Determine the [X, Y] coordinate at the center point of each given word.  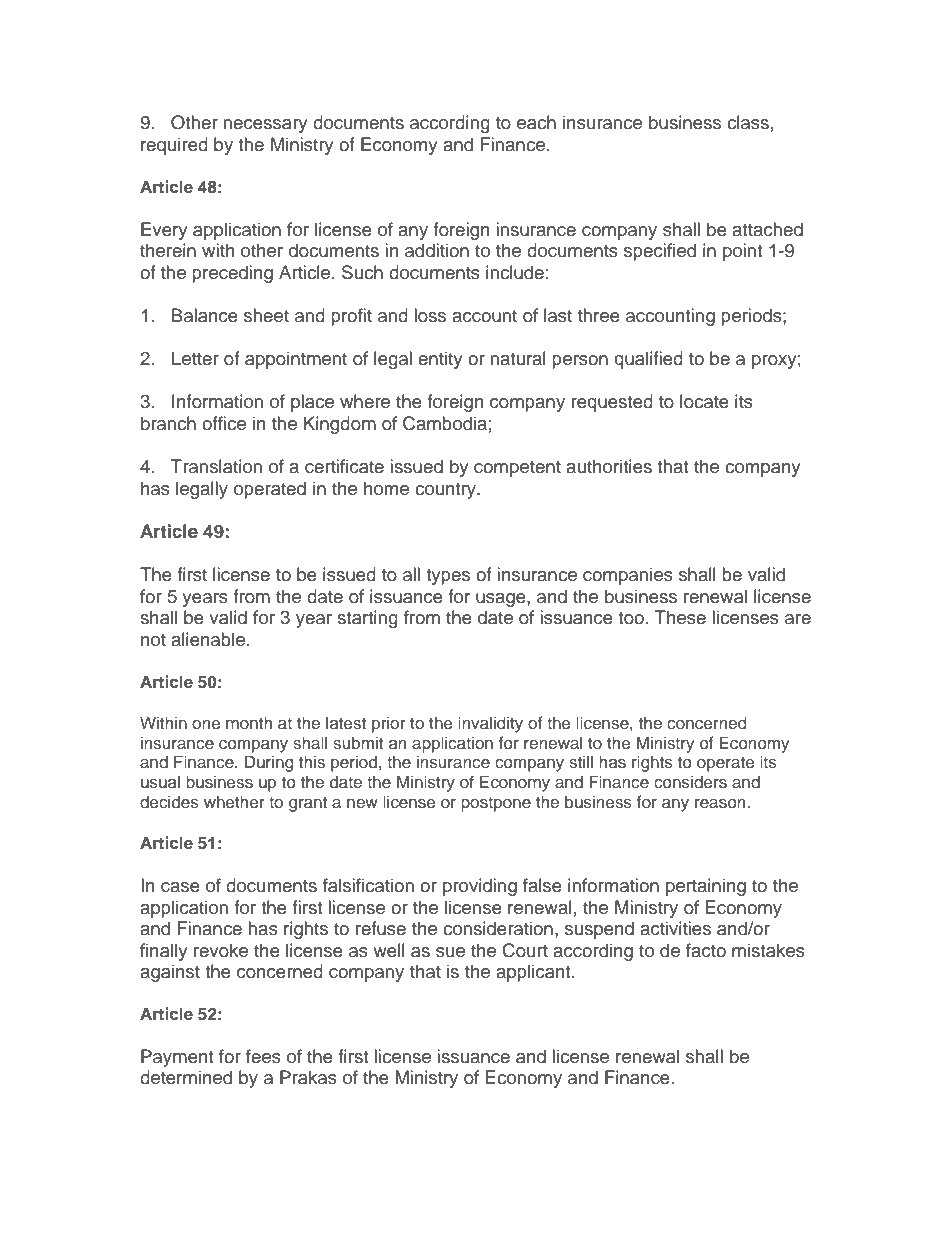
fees [263, 1056]
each [536, 122]
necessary [266, 126]
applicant [534, 973]
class [748, 122]
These [680, 617]
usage [502, 600]
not [153, 640]
